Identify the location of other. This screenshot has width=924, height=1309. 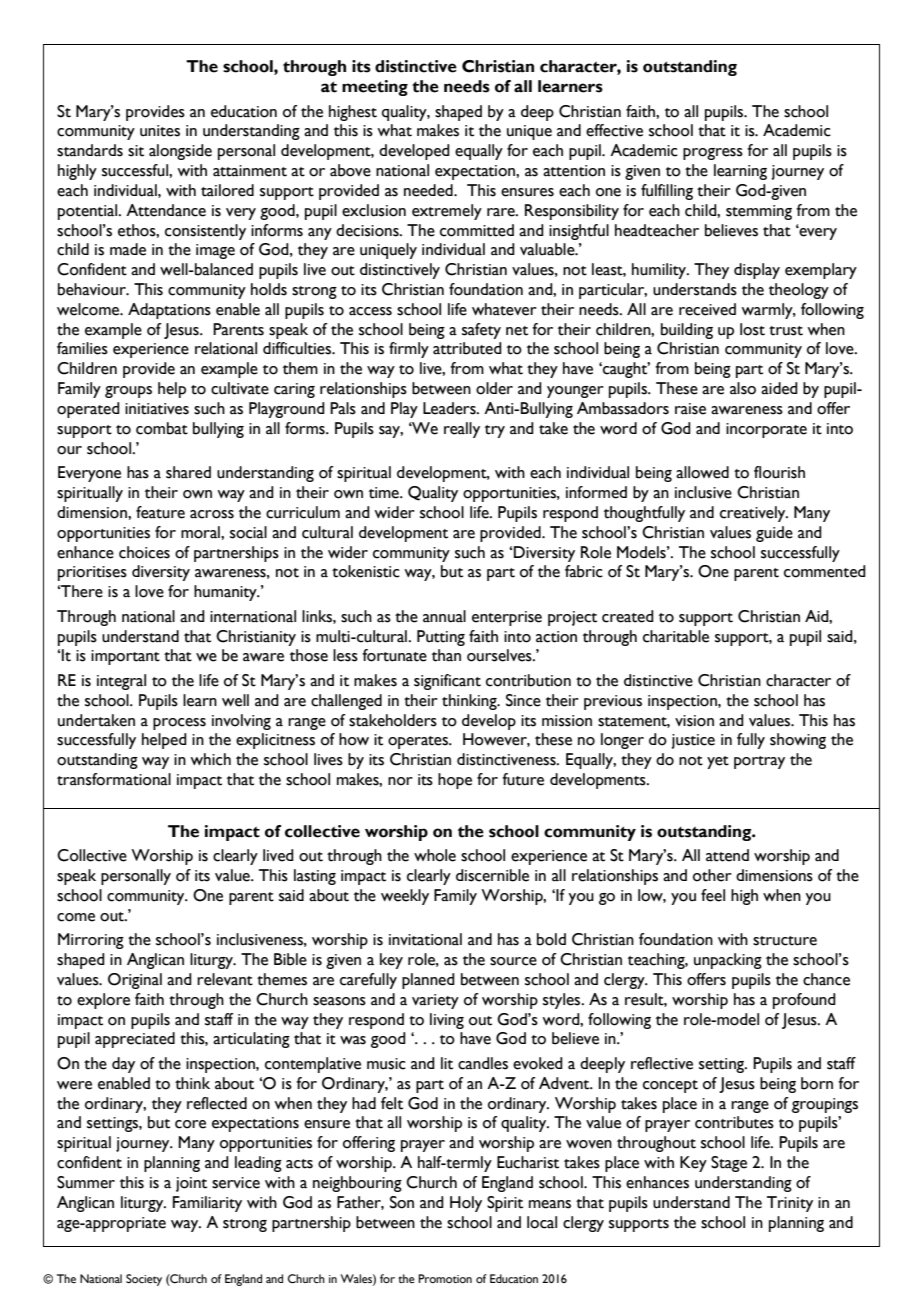
(712, 875).
